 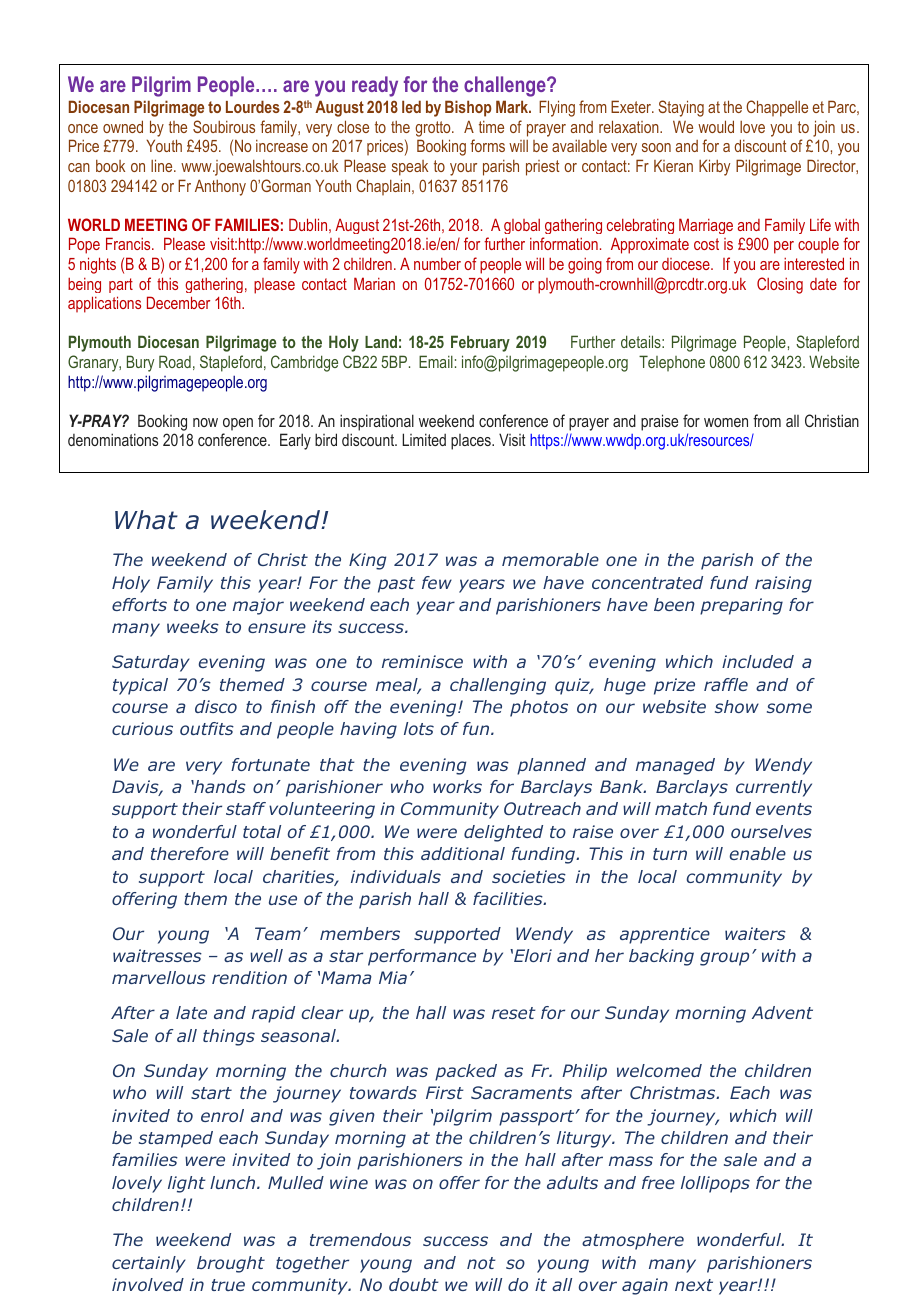 I want to click on group, so click(x=724, y=959).
